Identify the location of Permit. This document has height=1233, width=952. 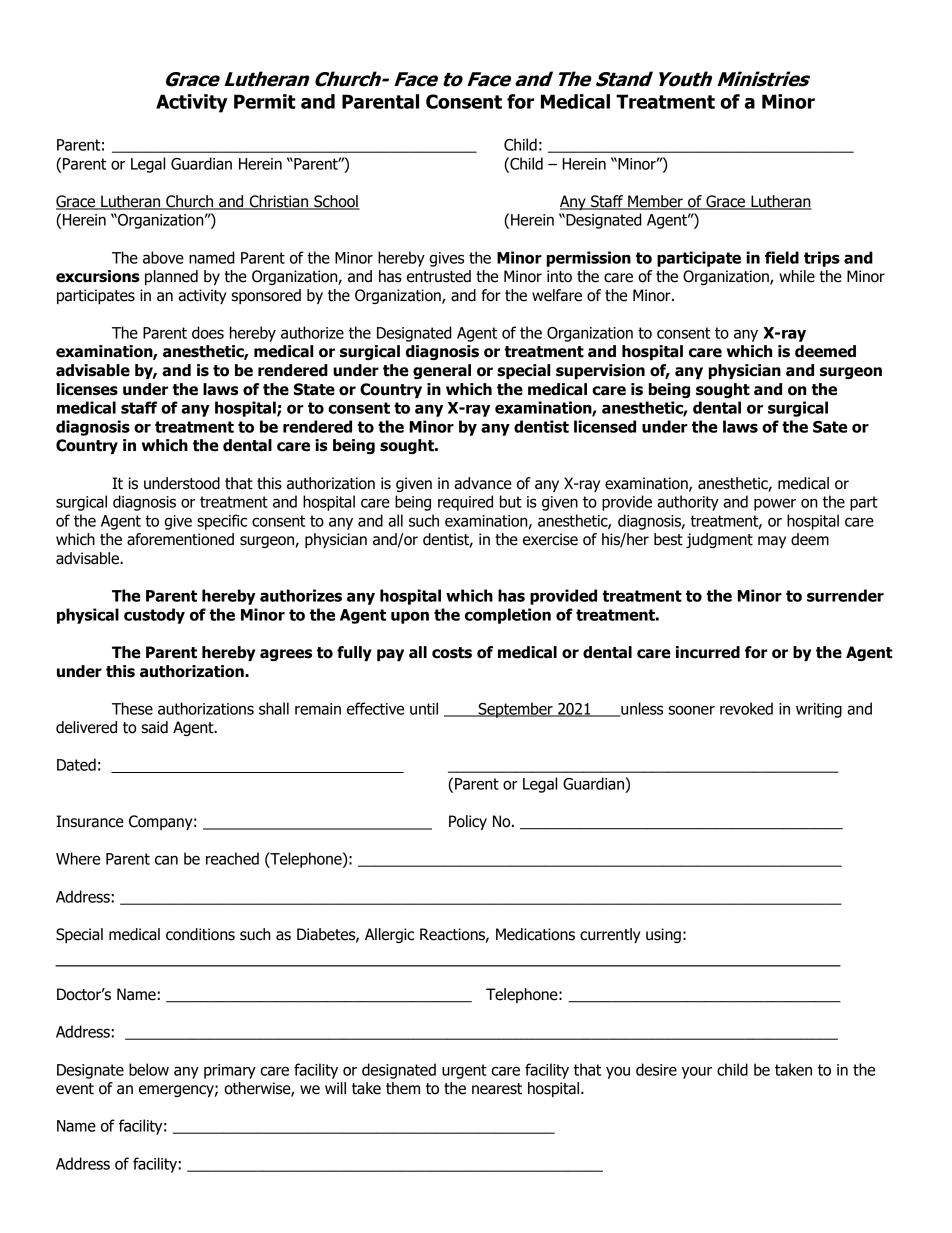
(265, 101).
